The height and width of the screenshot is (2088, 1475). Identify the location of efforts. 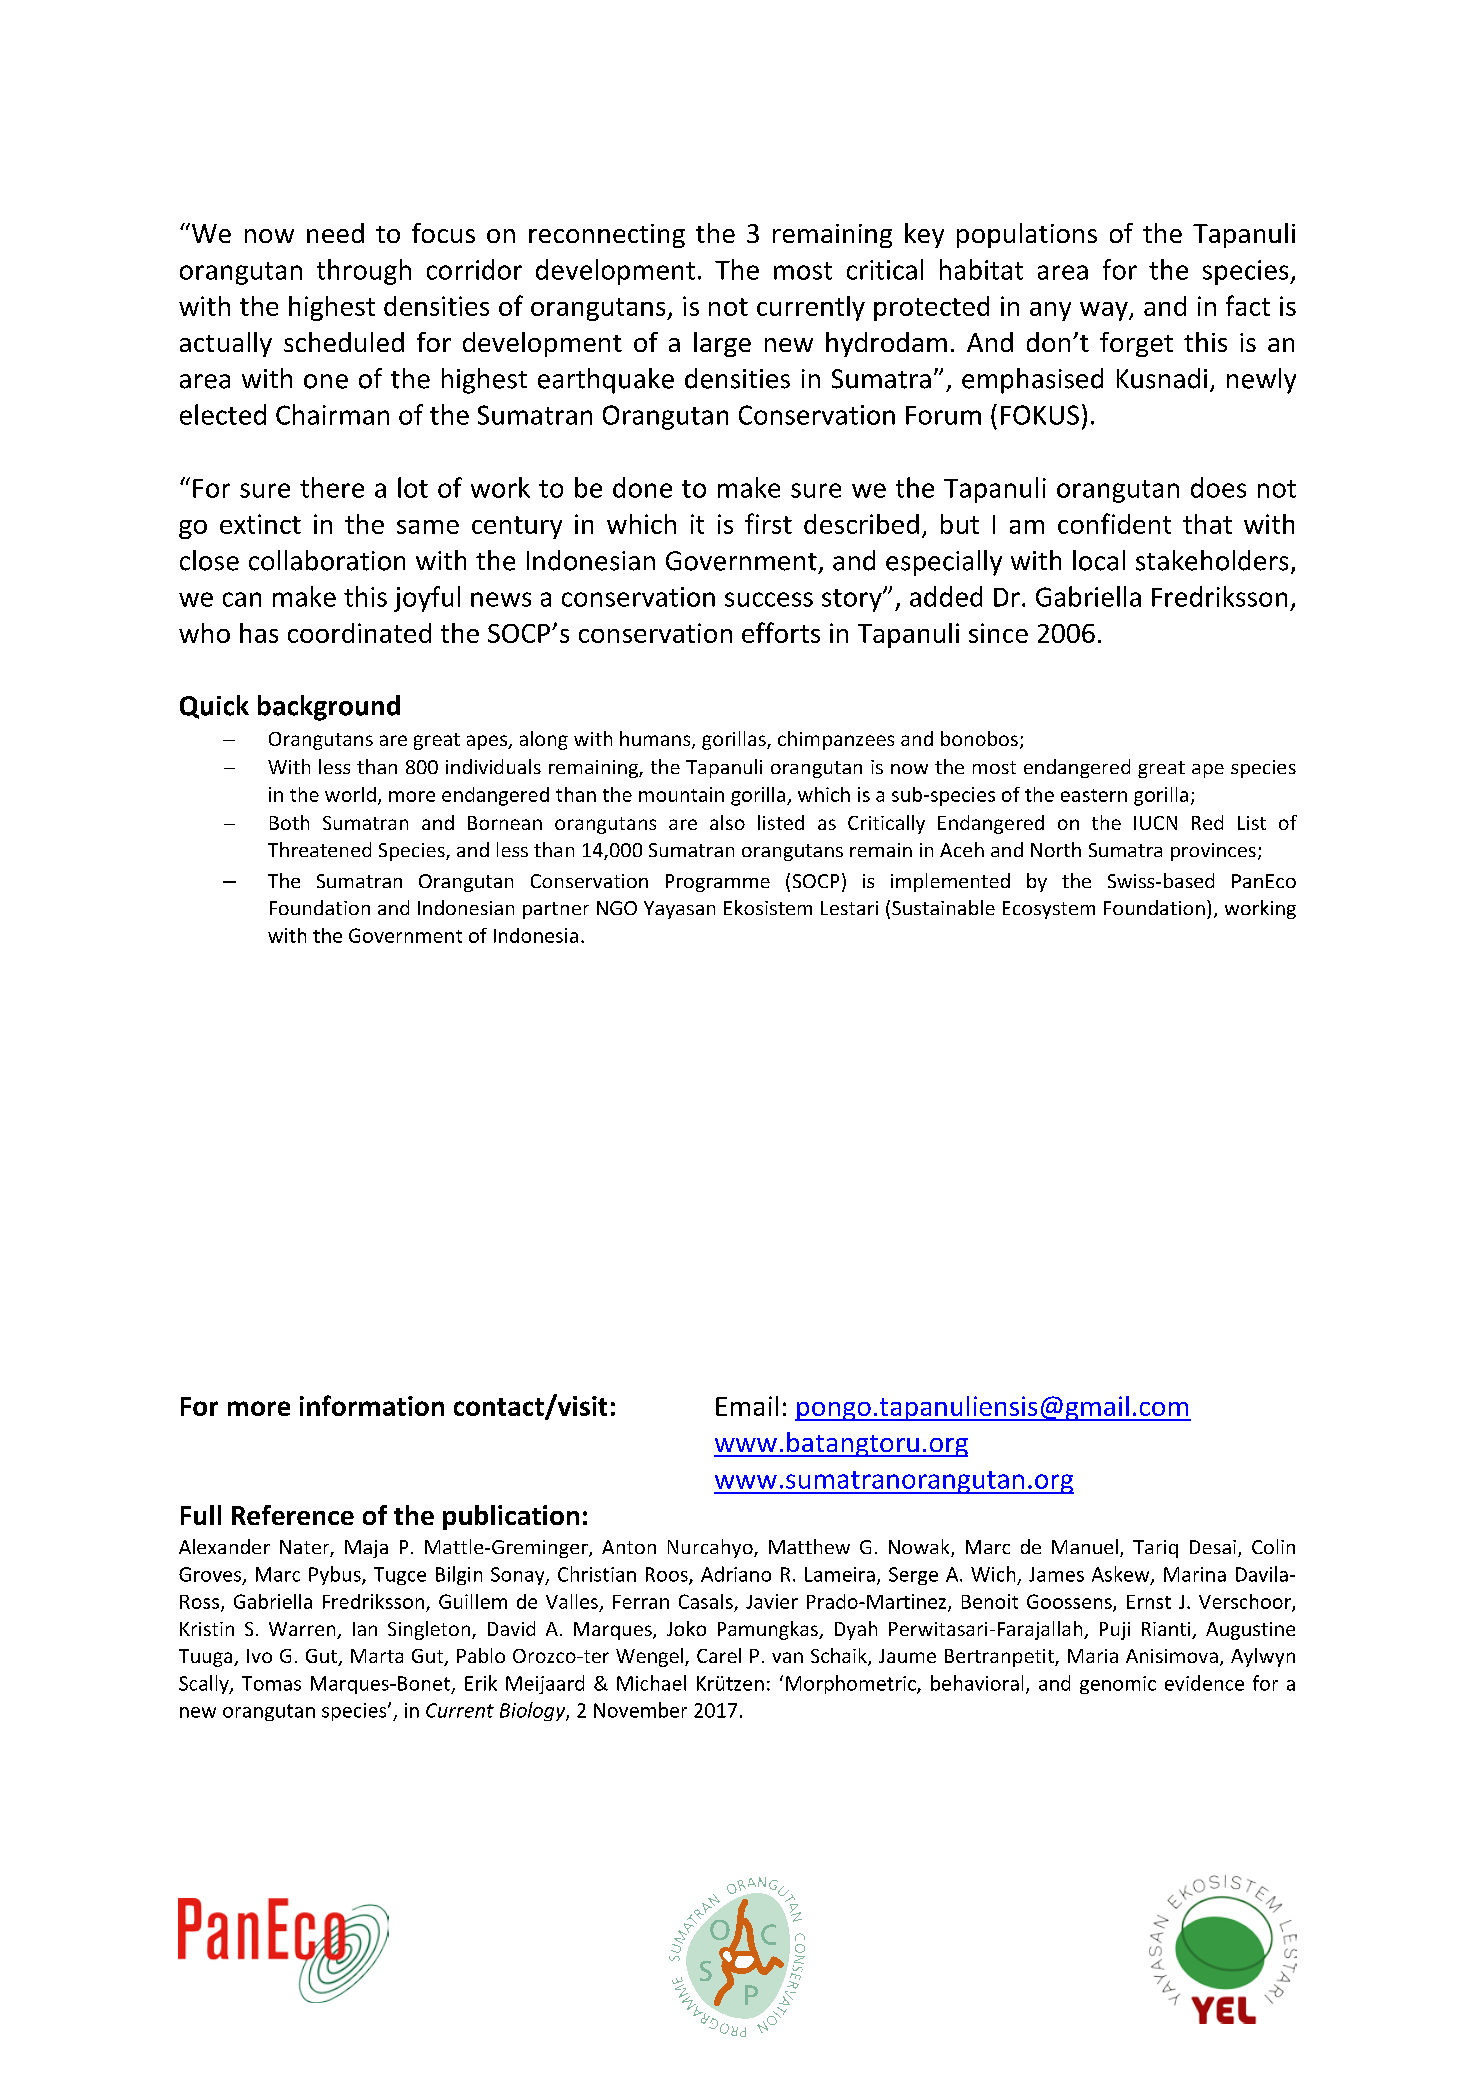
(781, 632).
